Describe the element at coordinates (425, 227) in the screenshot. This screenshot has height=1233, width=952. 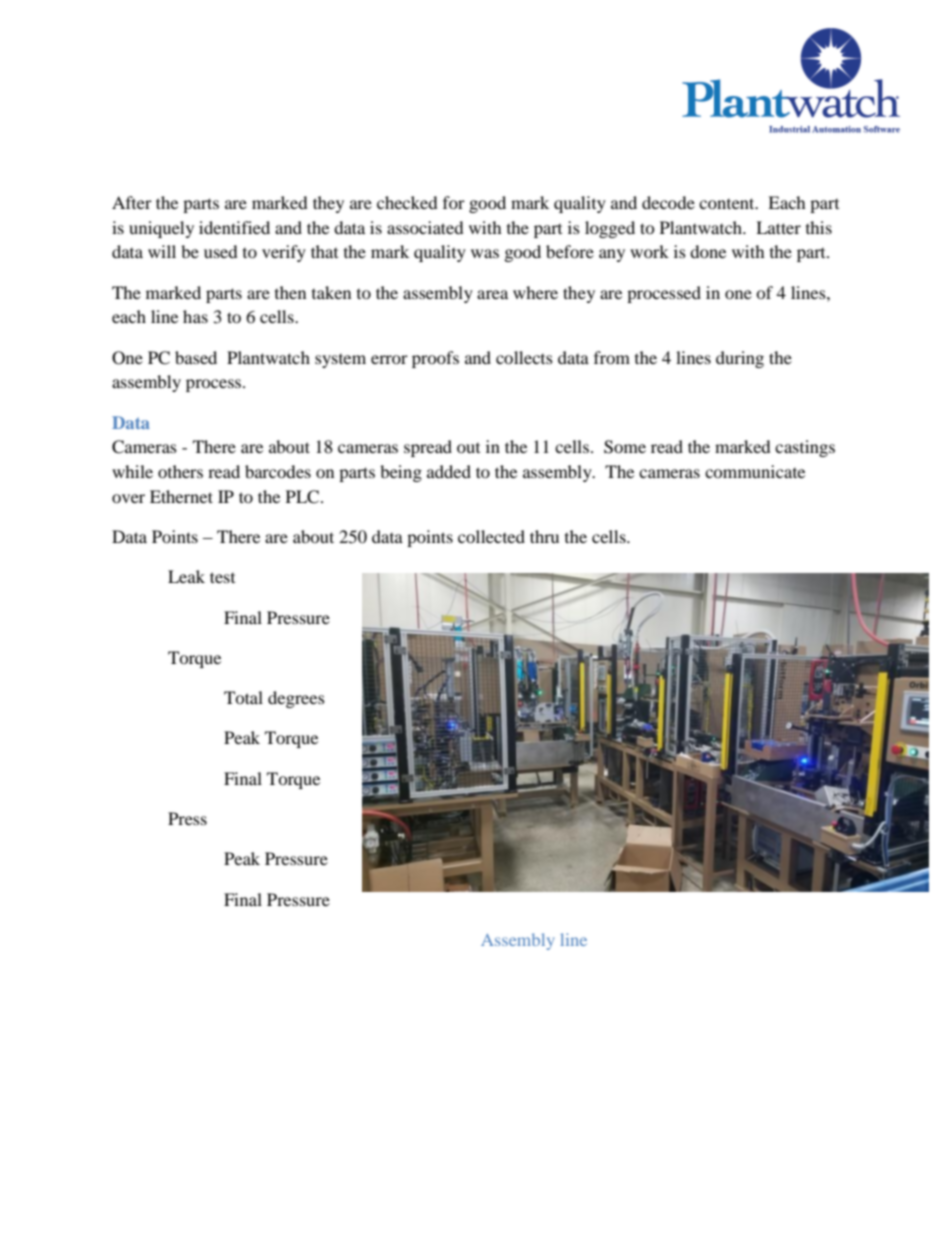
I see `associated` at that location.
